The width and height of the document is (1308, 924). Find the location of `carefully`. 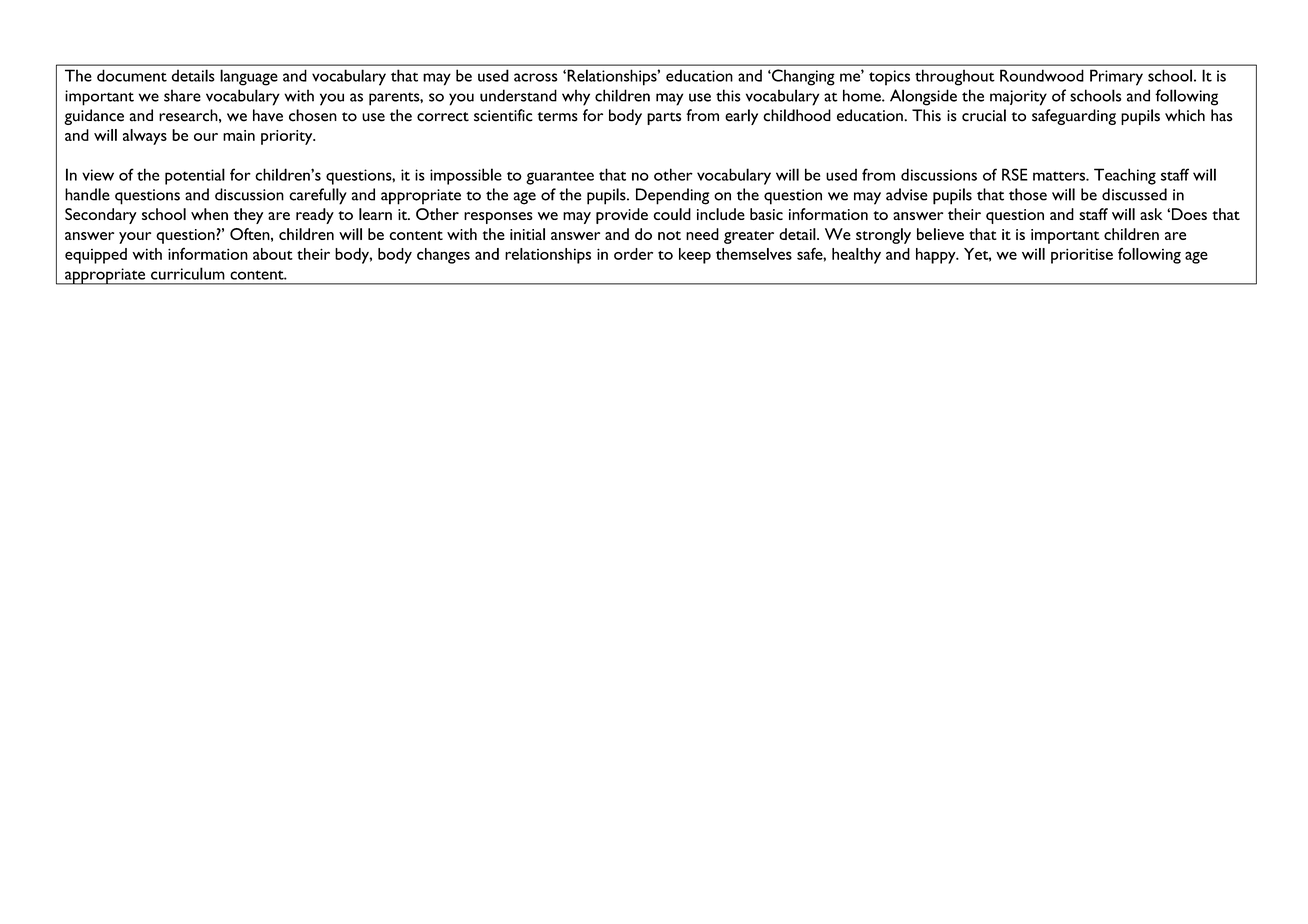

carefully is located at coordinates (318, 196).
